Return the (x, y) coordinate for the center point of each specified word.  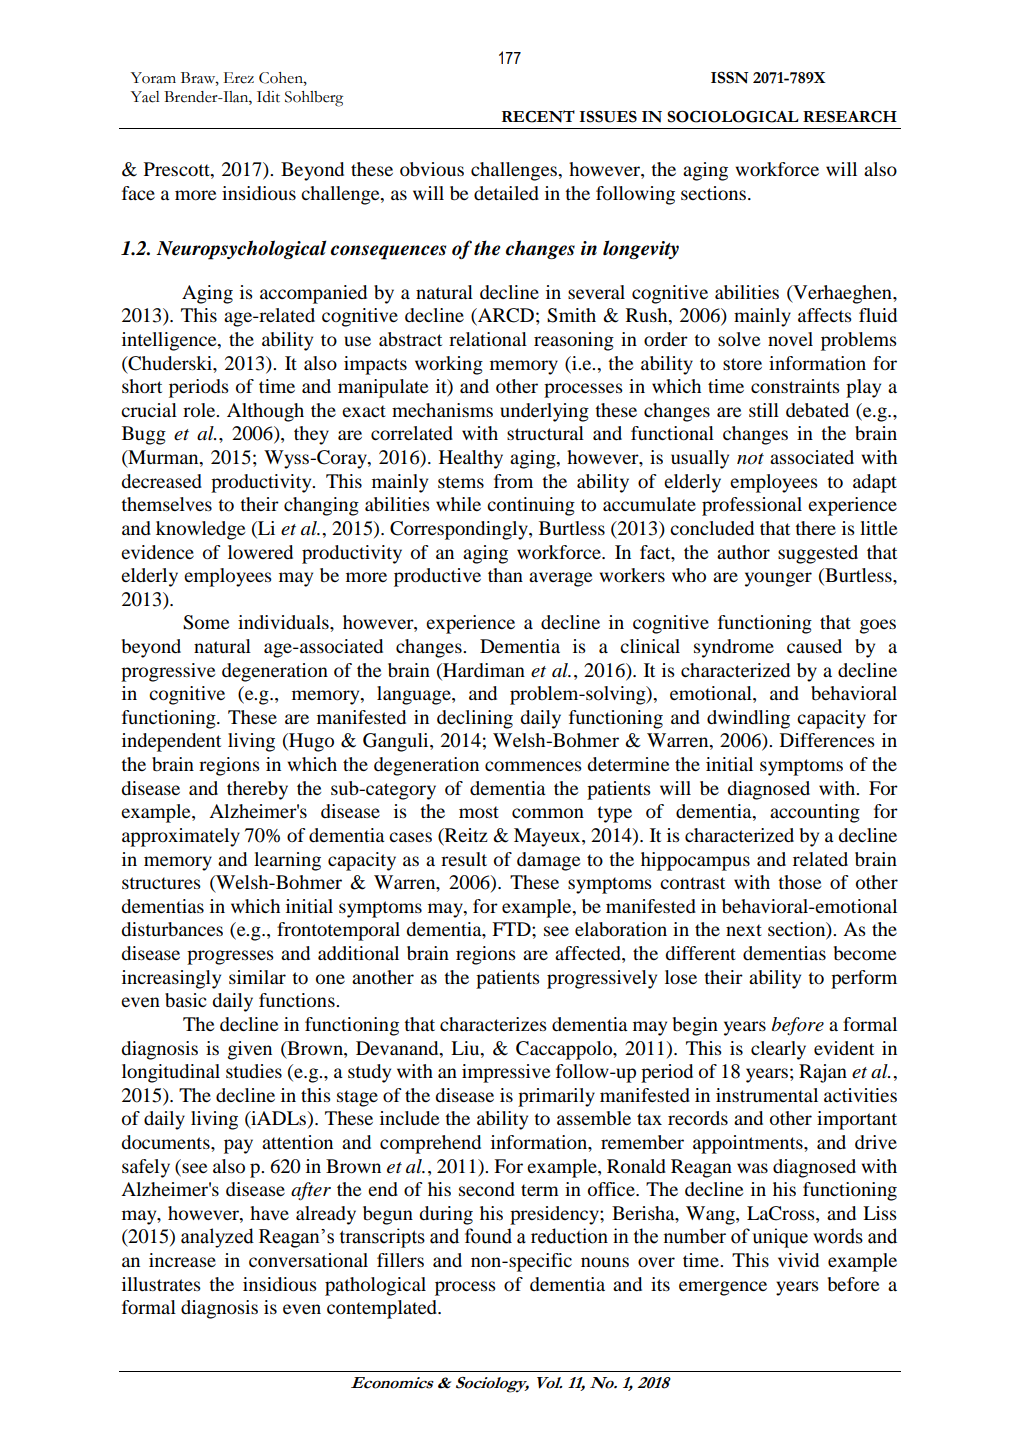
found (488, 1236)
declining (475, 719)
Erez (239, 78)
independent (171, 742)
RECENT (538, 116)
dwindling (748, 719)
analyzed (217, 1238)
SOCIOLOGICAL (733, 116)
